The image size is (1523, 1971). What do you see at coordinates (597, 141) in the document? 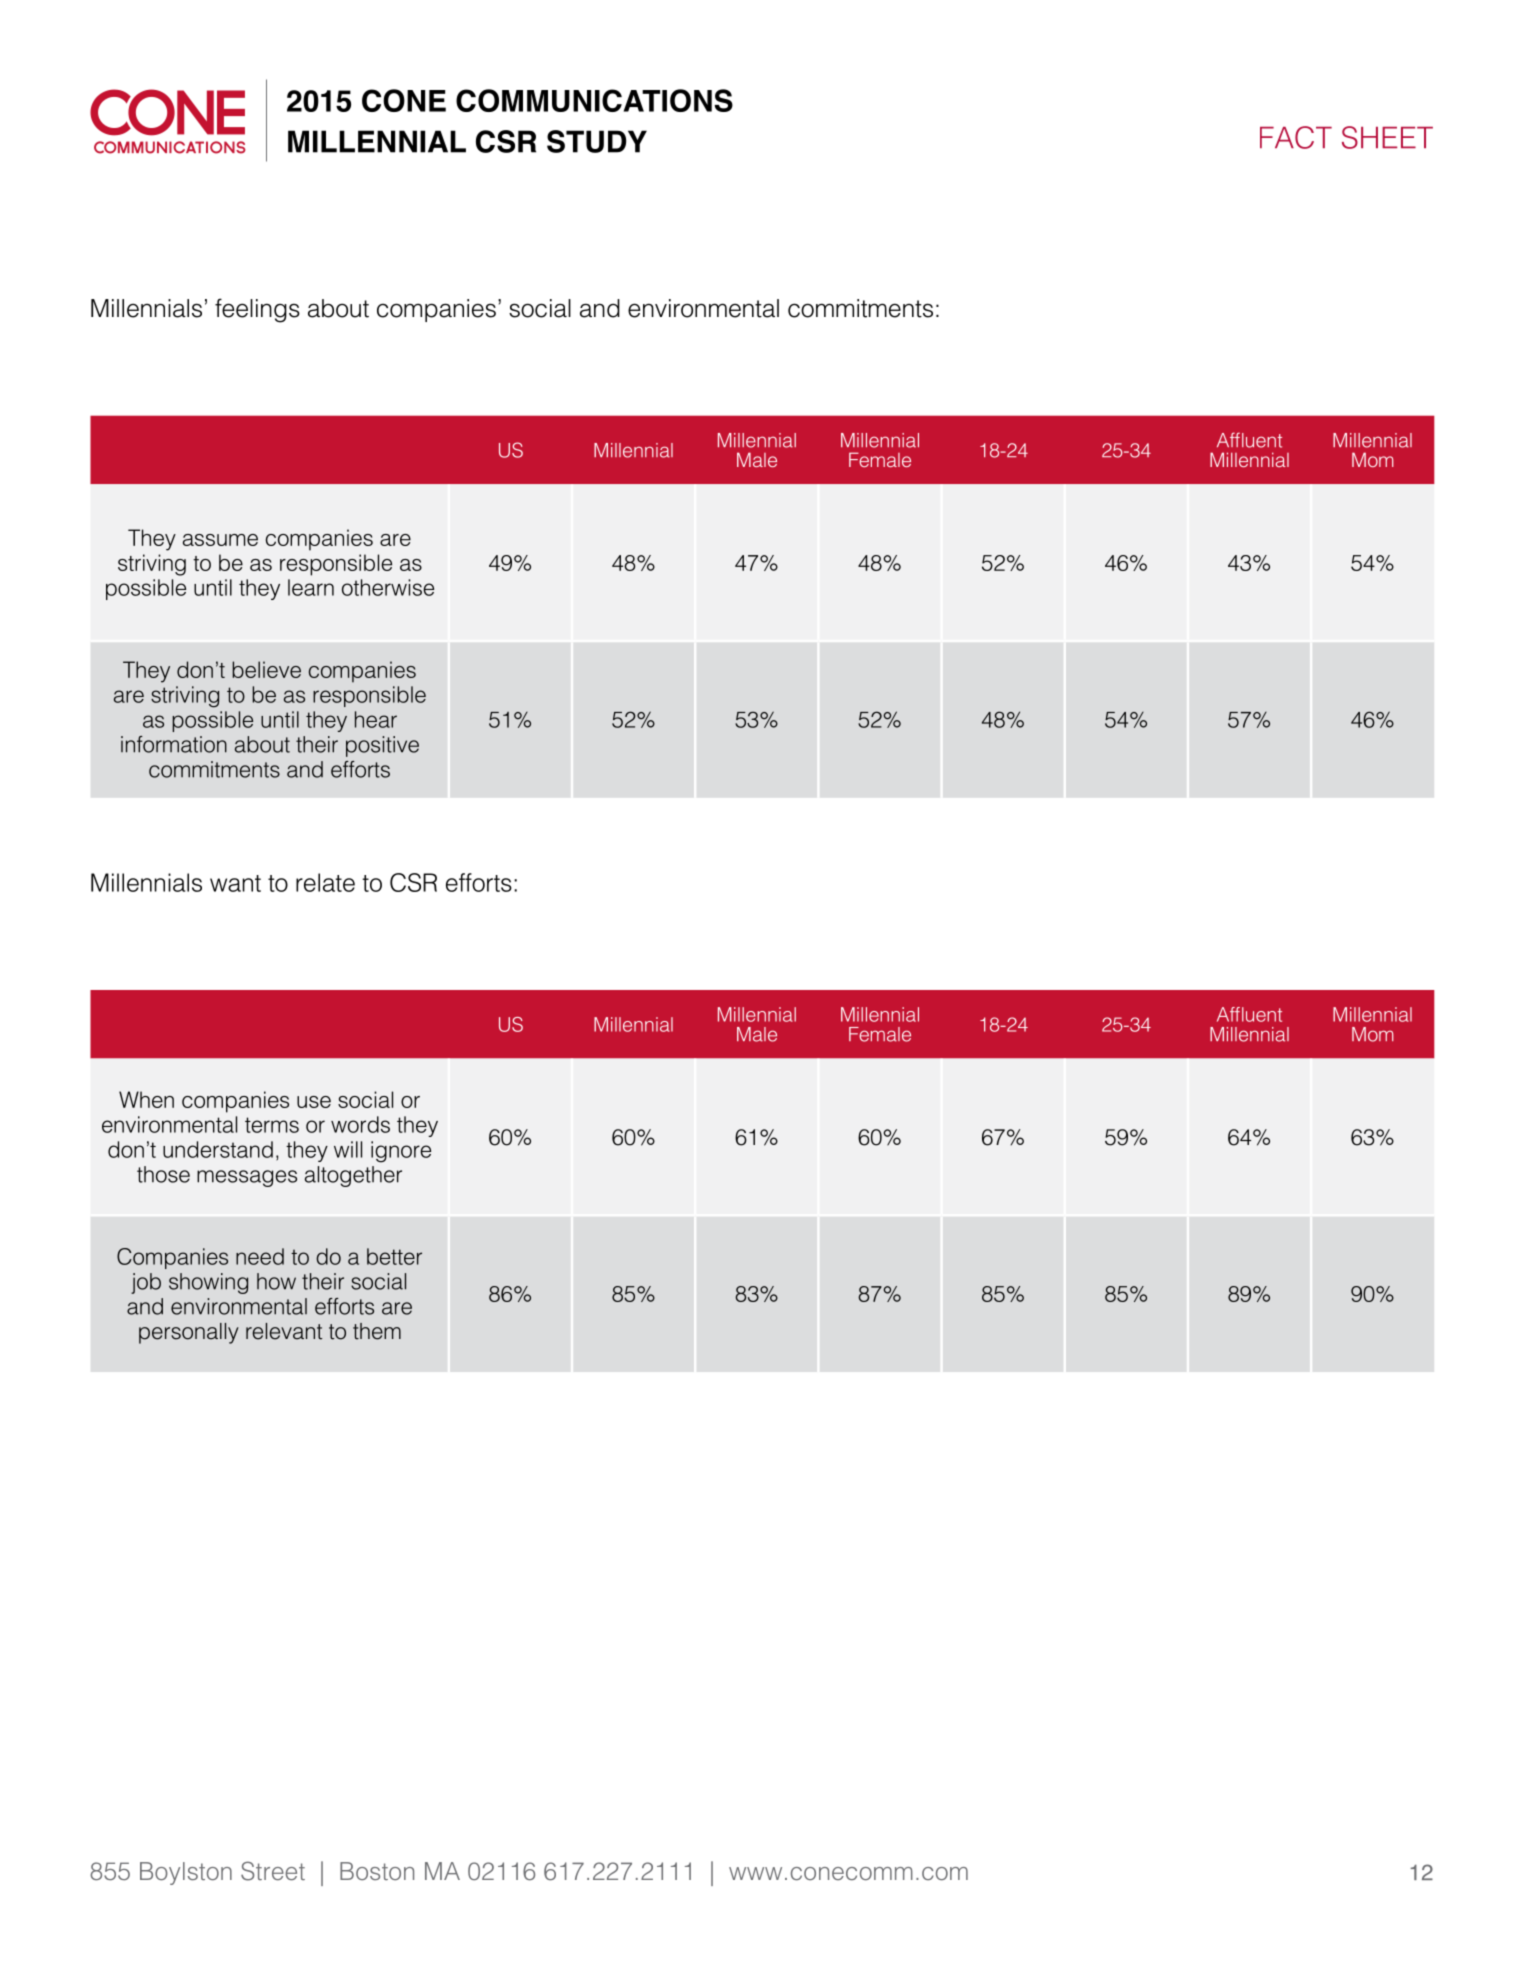
I see `STUDY` at bounding box center [597, 141].
